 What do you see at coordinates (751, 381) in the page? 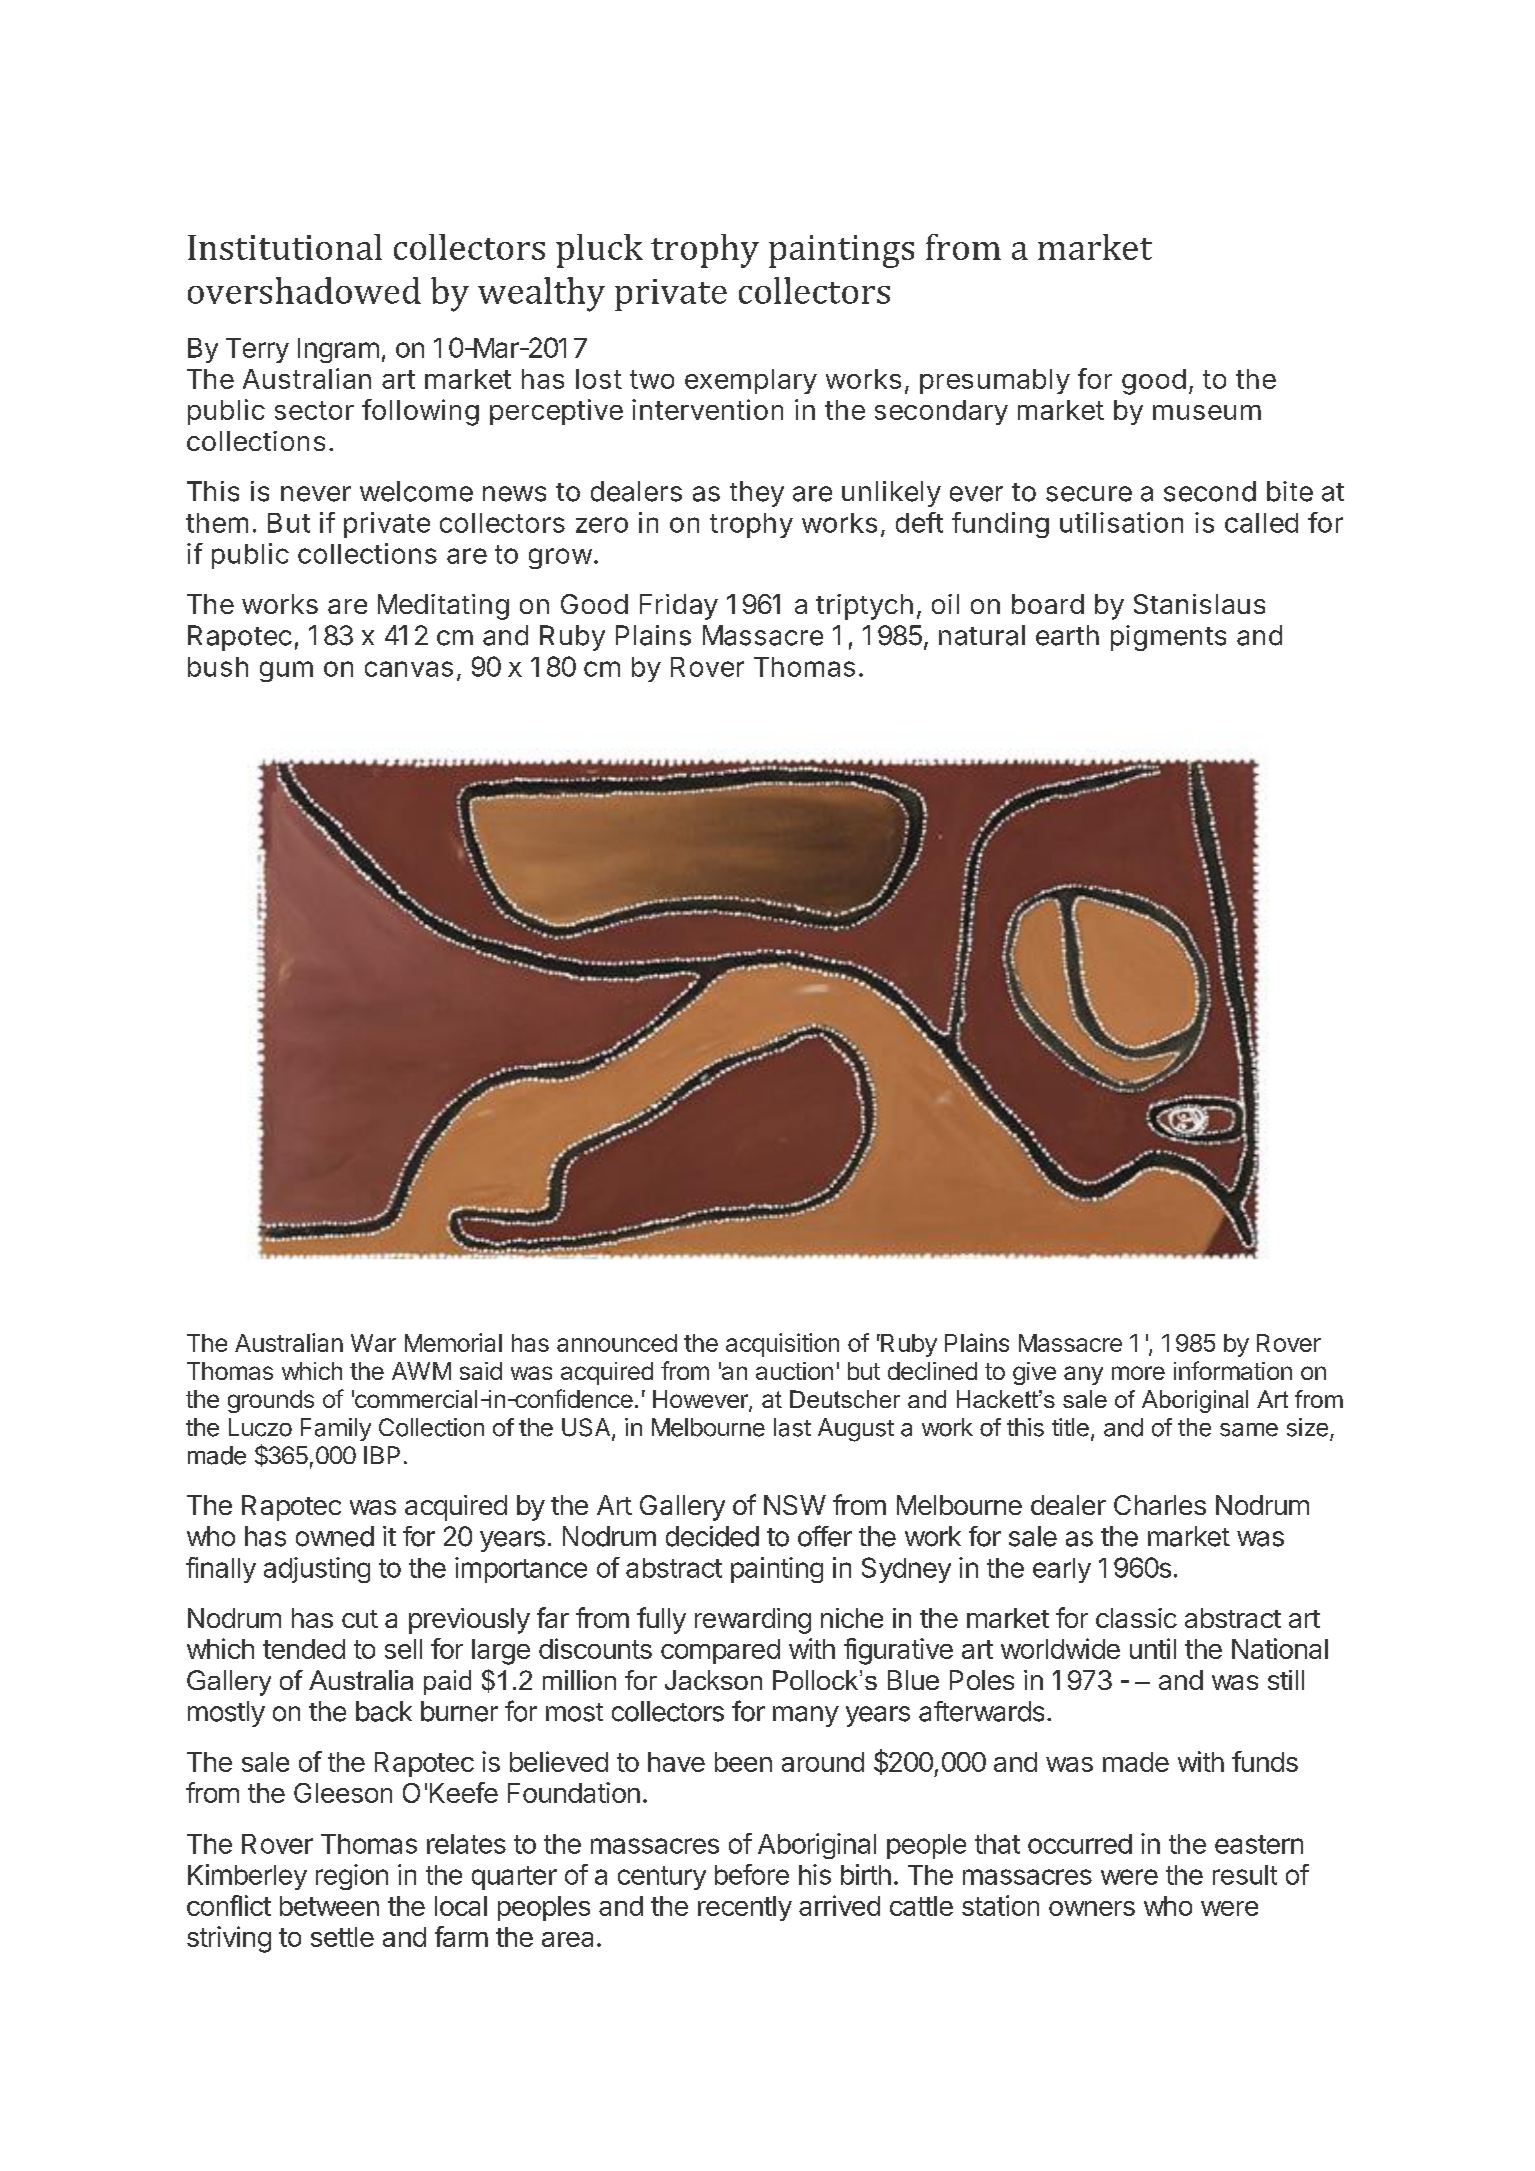
I see `exemplary` at bounding box center [751, 381].
